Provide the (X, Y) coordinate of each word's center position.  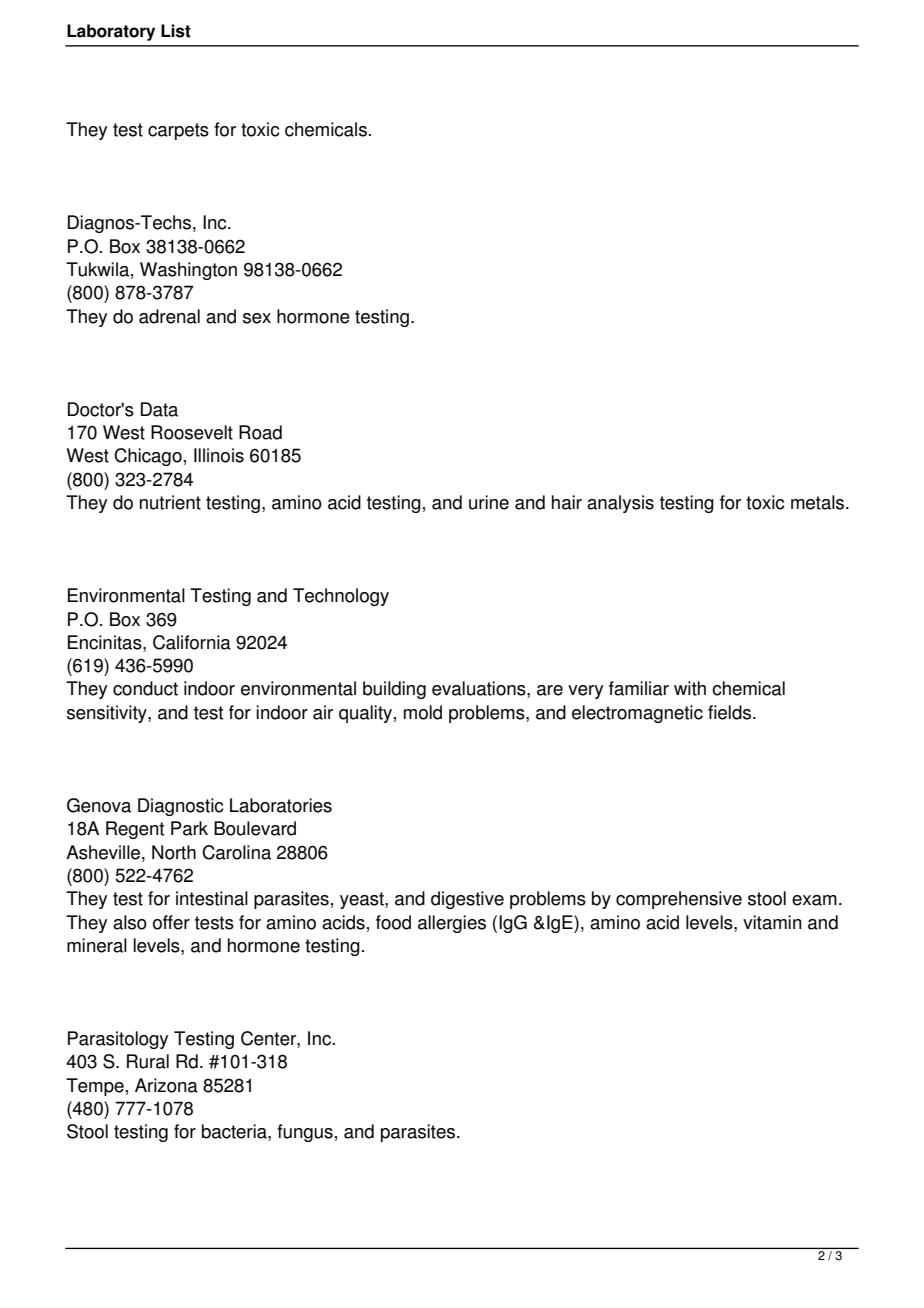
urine (489, 502)
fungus (305, 1133)
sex (257, 318)
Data (159, 409)
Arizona (166, 1085)
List (176, 31)
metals (819, 502)
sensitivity (108, 714)
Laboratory (111, 32)
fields (729, 712)
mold (423, 712)
